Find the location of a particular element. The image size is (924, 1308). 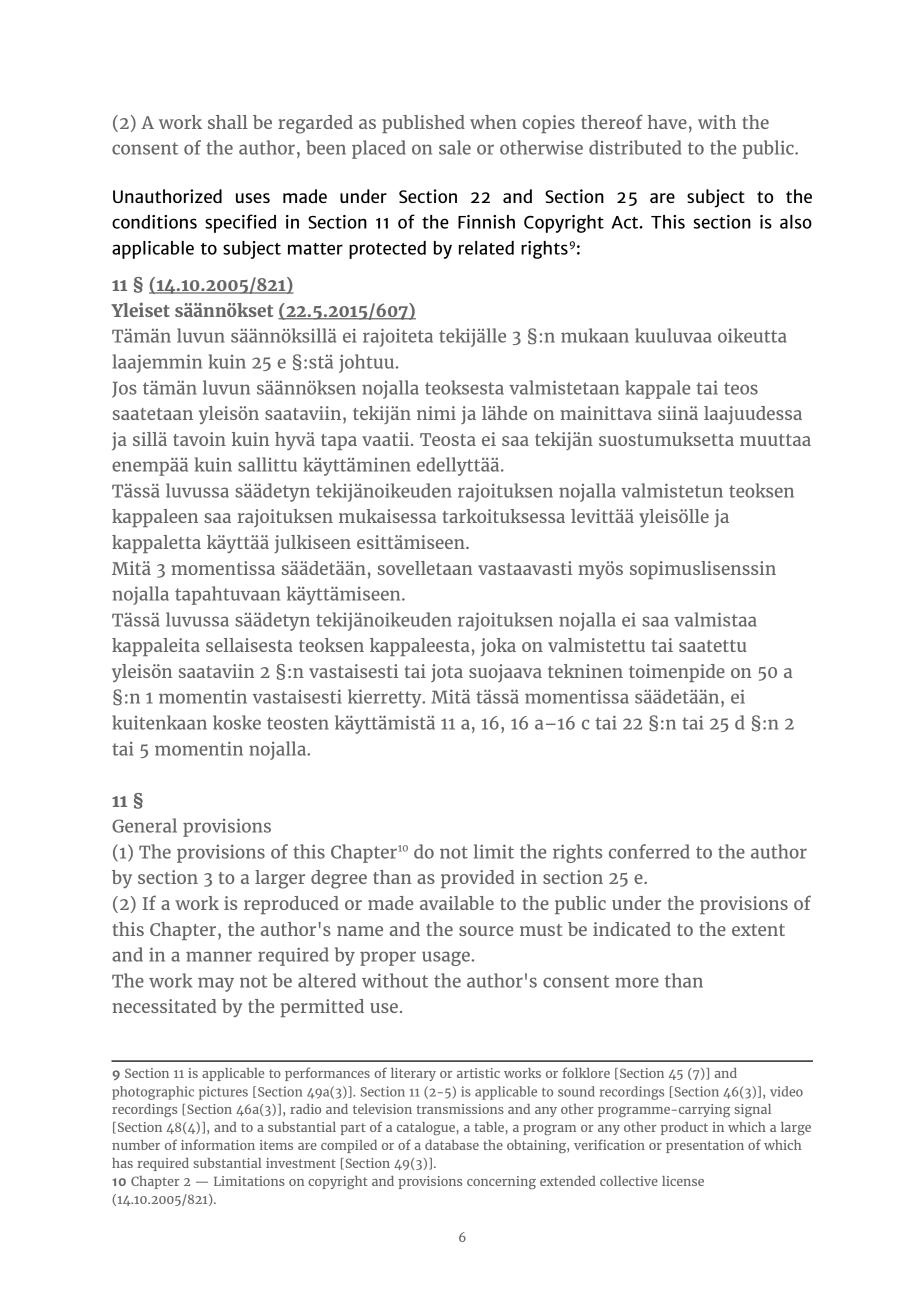

provided is located at coordinates (477, 879).
